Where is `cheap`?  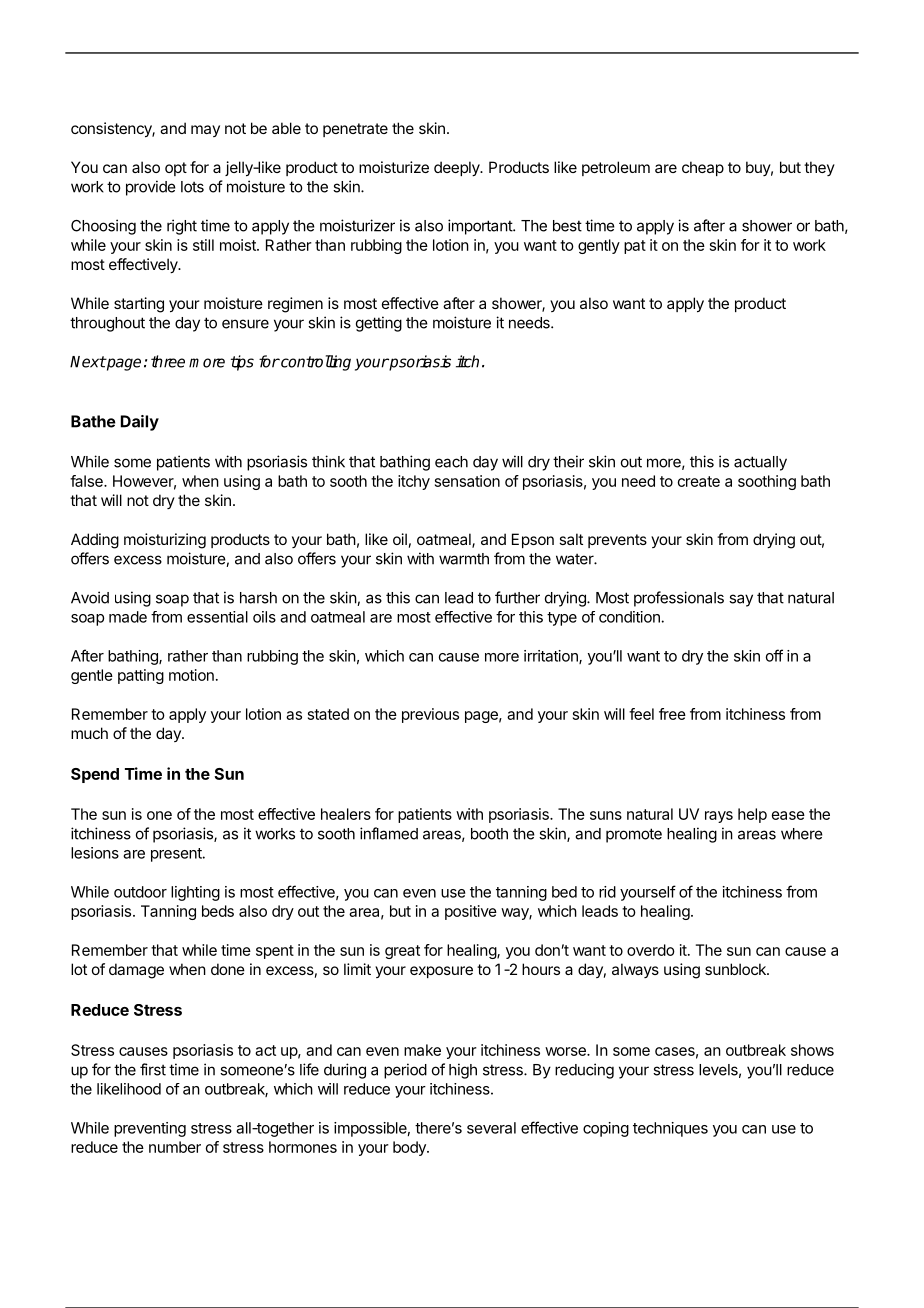
cheap is located at coordinates (703, 168).
